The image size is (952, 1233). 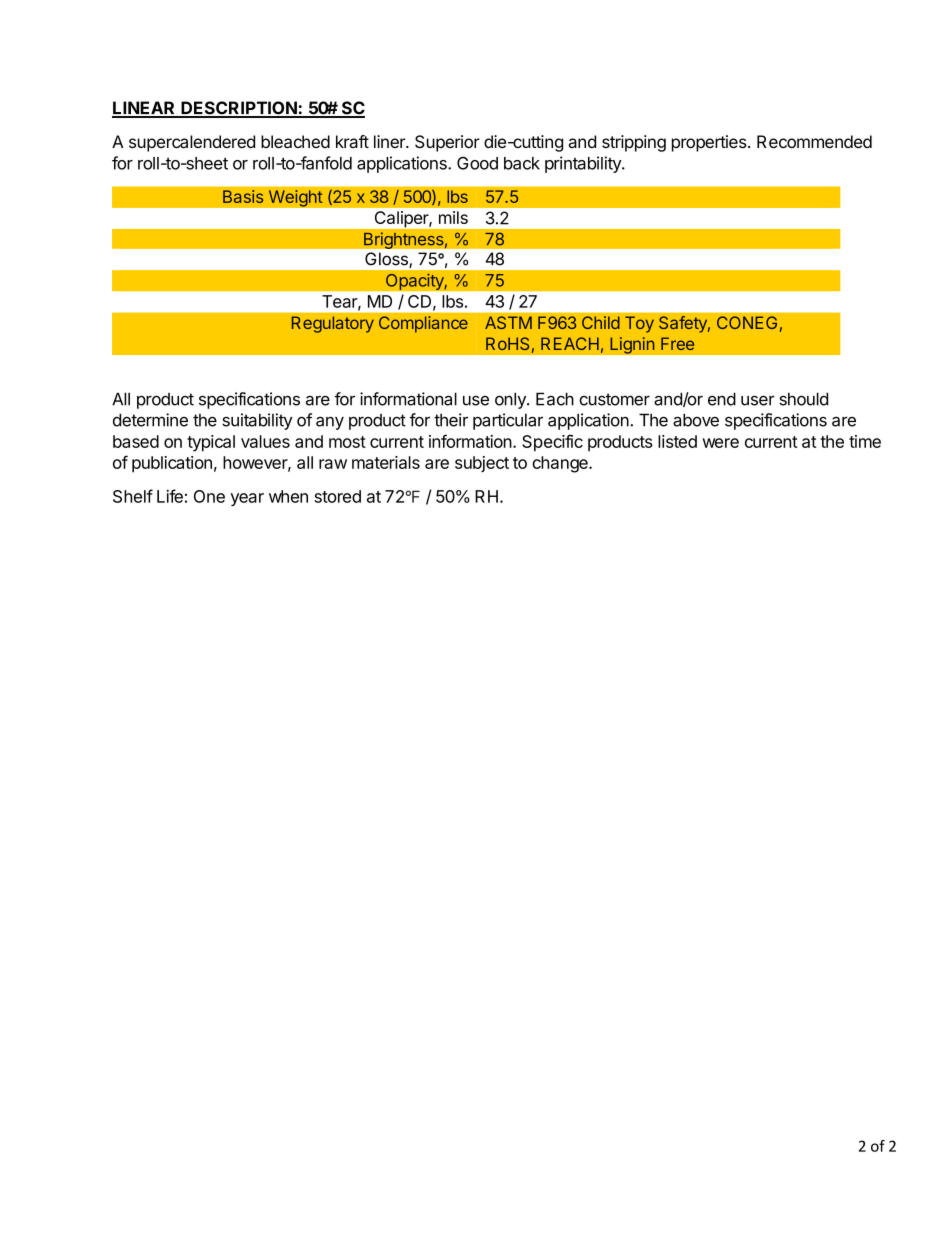 What do you see at coordinates (247, 499) in the image?
I see `year` at bounding box center [247, 499].
